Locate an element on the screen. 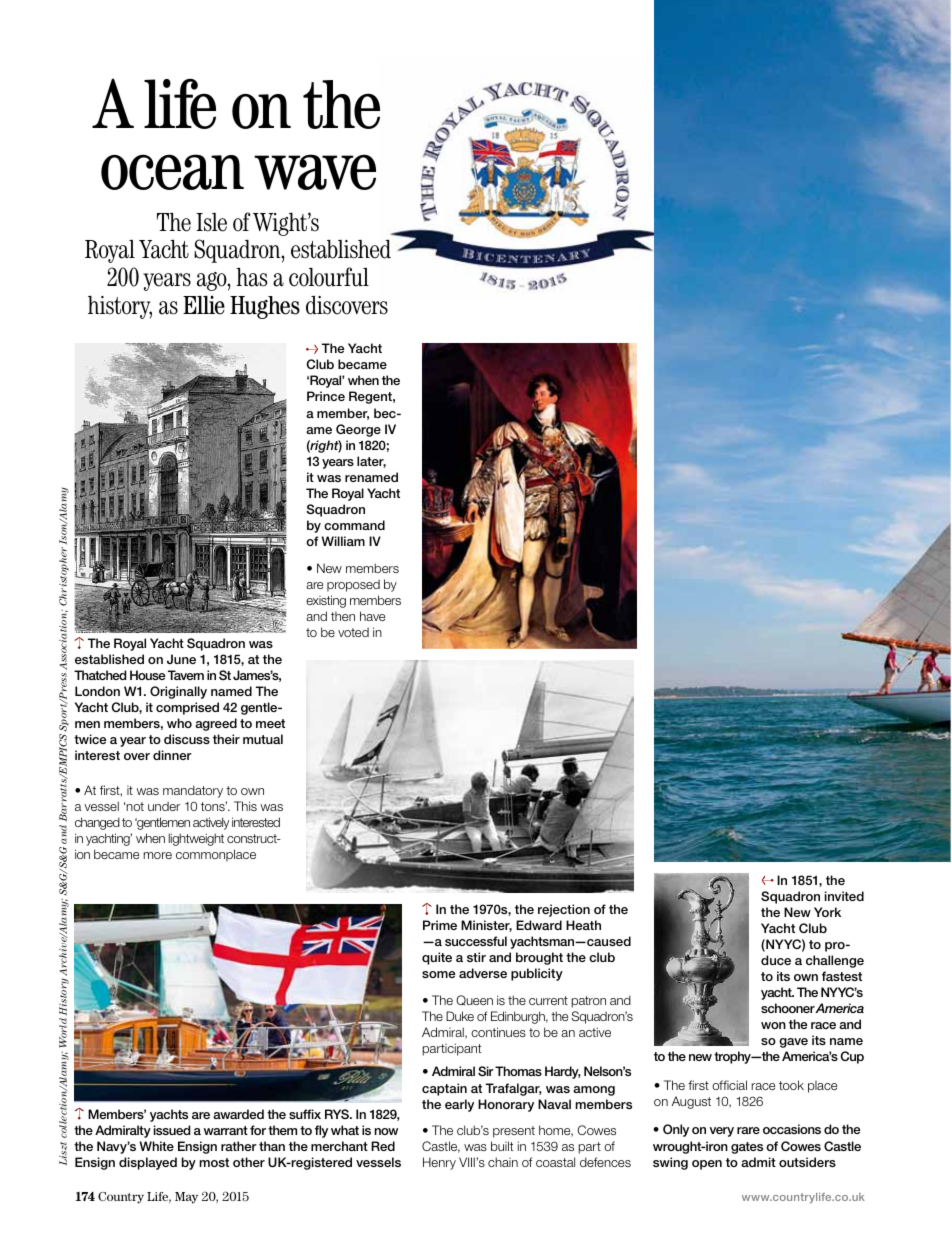  more is located at coordinates (157, 855).
